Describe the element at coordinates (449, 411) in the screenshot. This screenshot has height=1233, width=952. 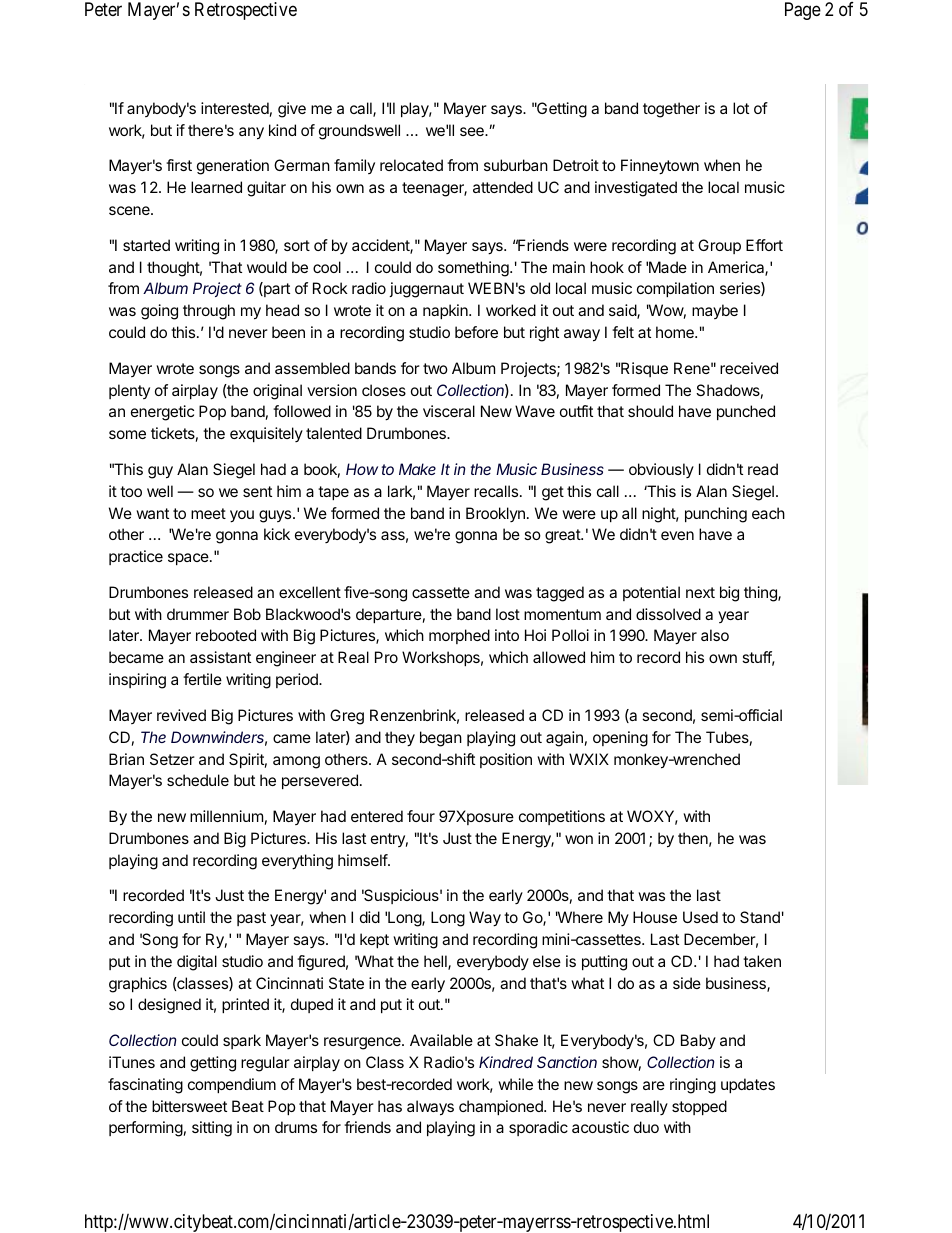
I see `visceral` at that location.
